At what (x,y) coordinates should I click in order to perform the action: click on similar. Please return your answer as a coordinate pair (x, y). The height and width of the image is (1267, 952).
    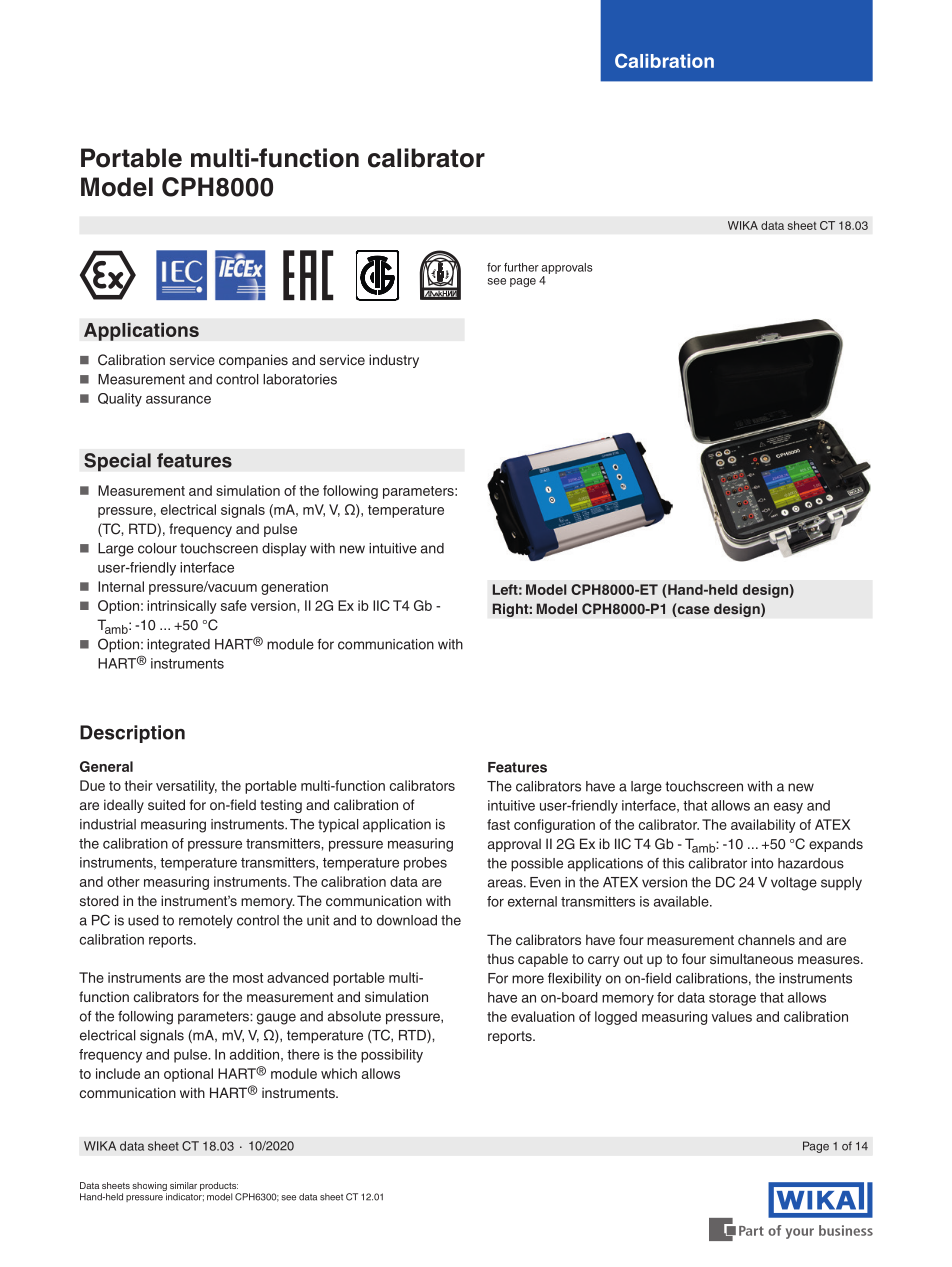
    Looking at the image, I should click on (183, 1185).
